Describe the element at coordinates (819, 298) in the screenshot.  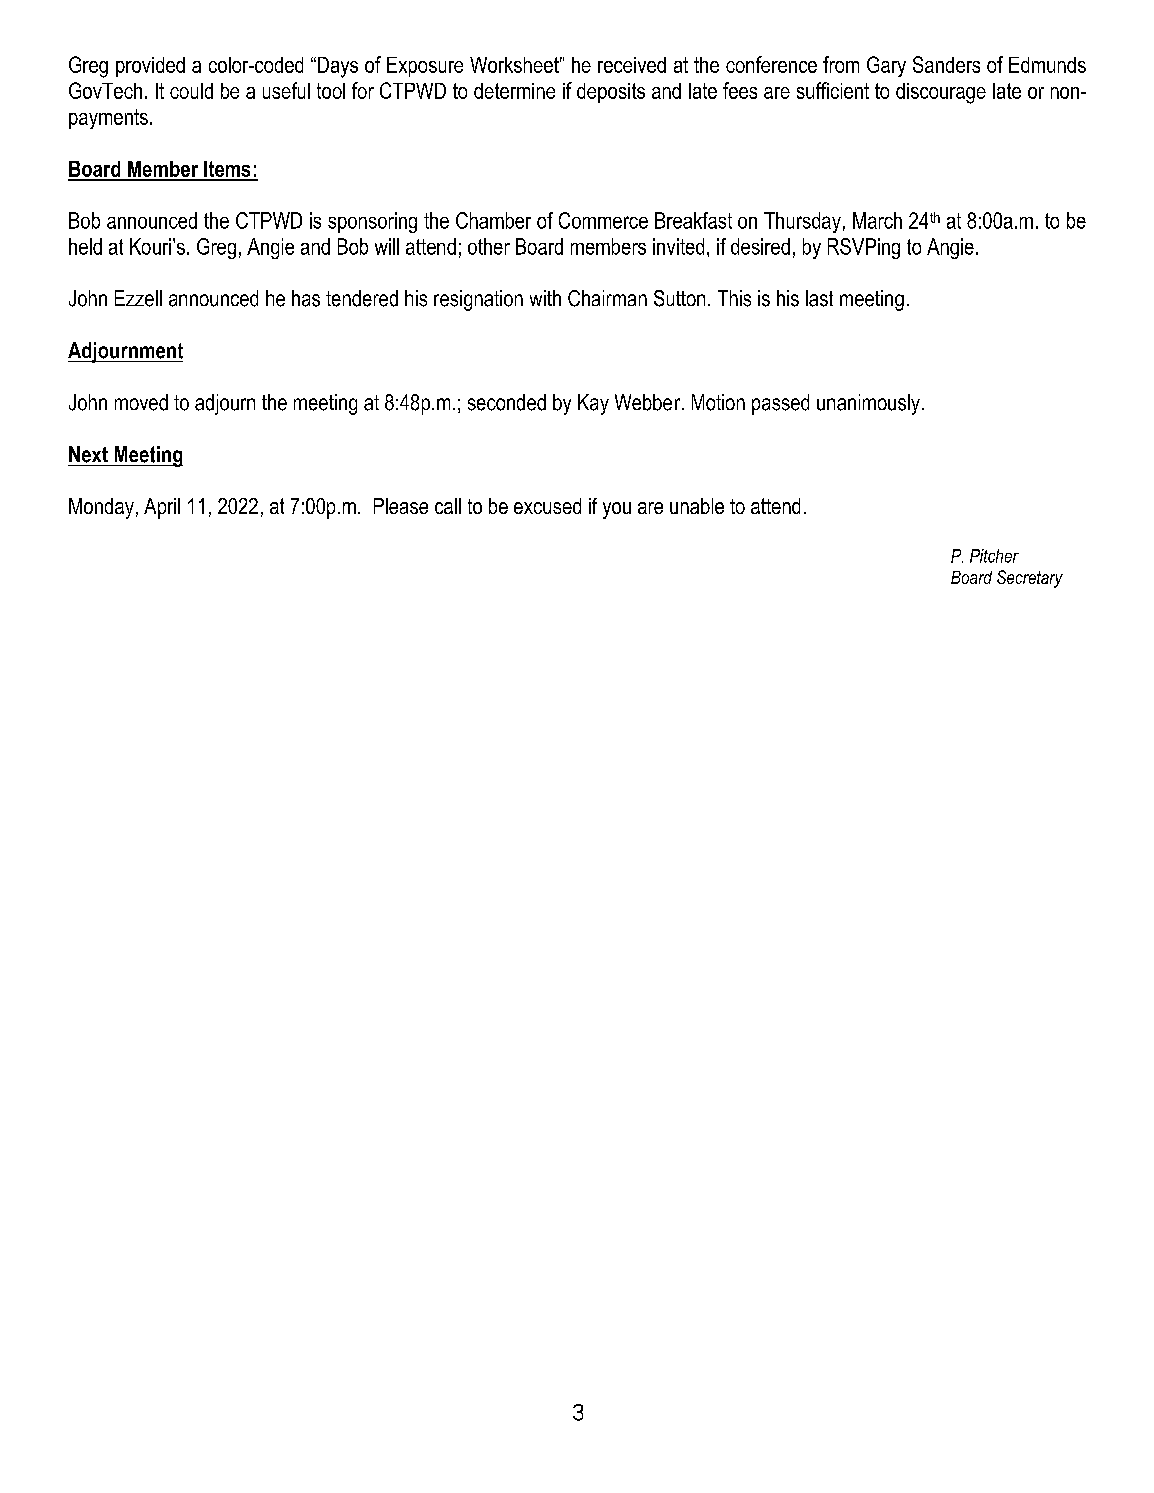
I see `last` at that location.
